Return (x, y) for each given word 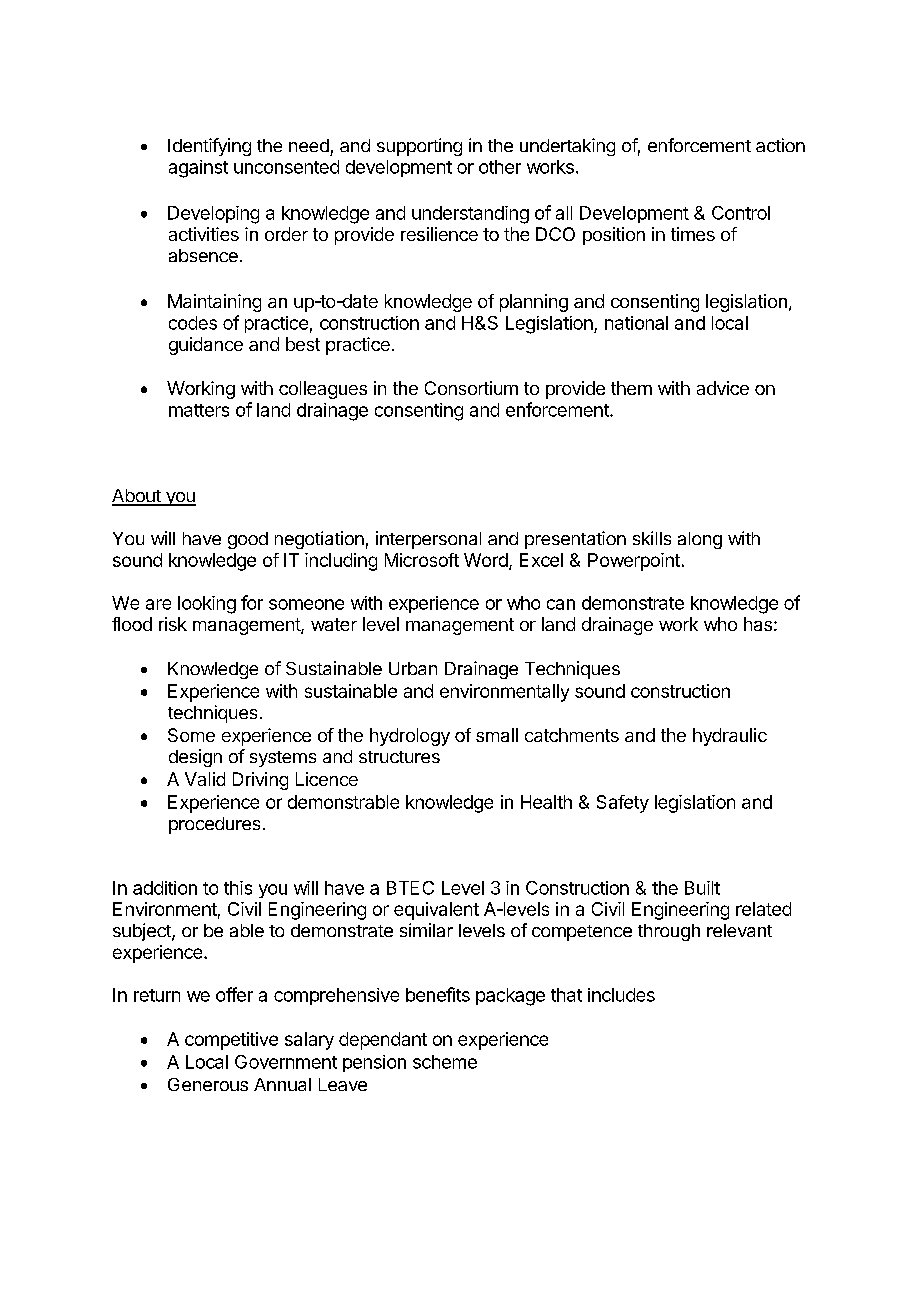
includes (621, 995)
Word (486, 560)
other (500, 167)
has (758, 624)
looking (207, 605)
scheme (445, 1062)
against (198, 169)
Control (741, 213)
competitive (231, 1041)
